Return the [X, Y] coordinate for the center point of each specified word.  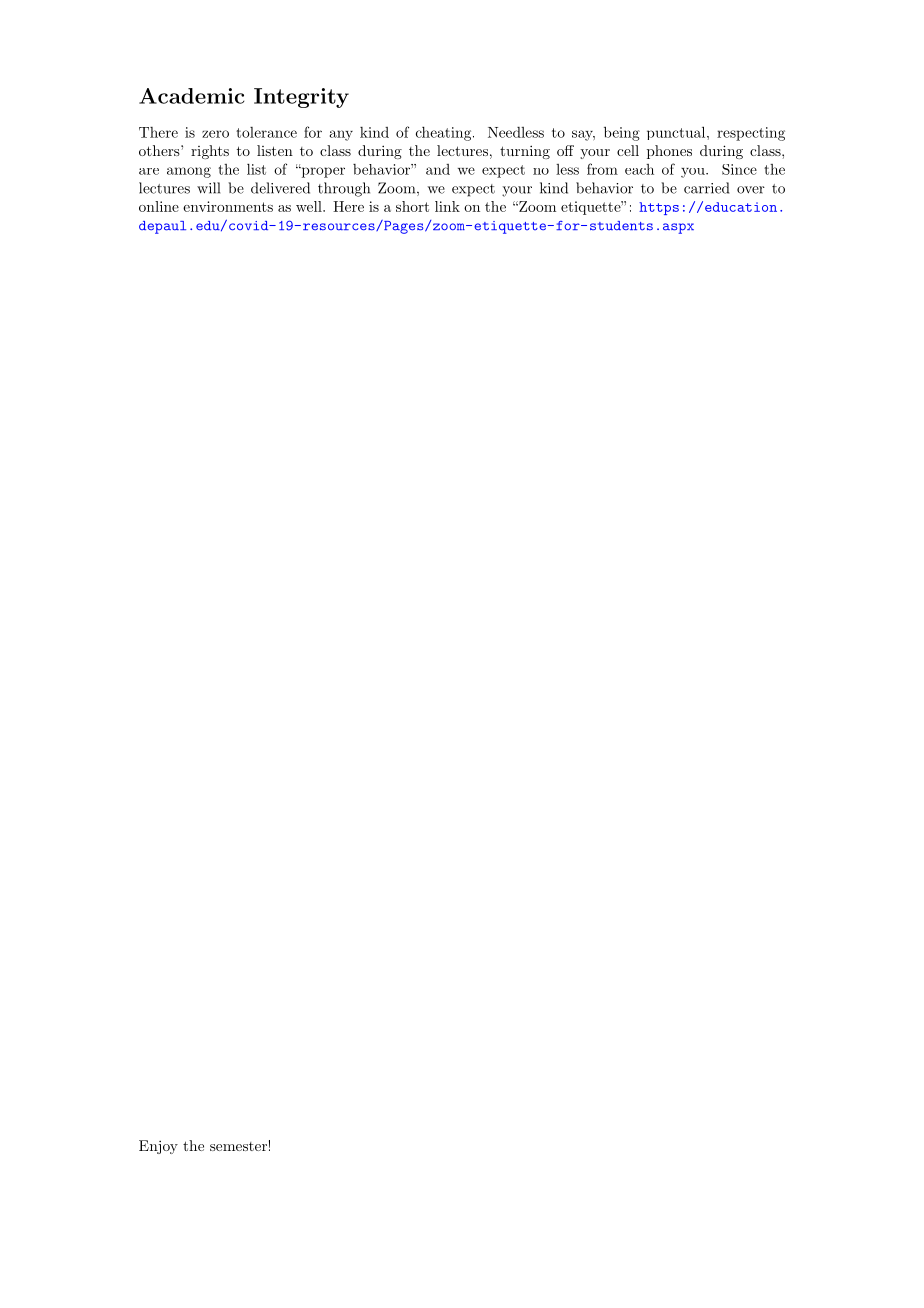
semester [238, 1146]
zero [215, 134]
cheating [443, 134]
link [447, 206]
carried [706, 188]
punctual [676, 133]
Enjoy [158, 1147]
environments [228, 206]
